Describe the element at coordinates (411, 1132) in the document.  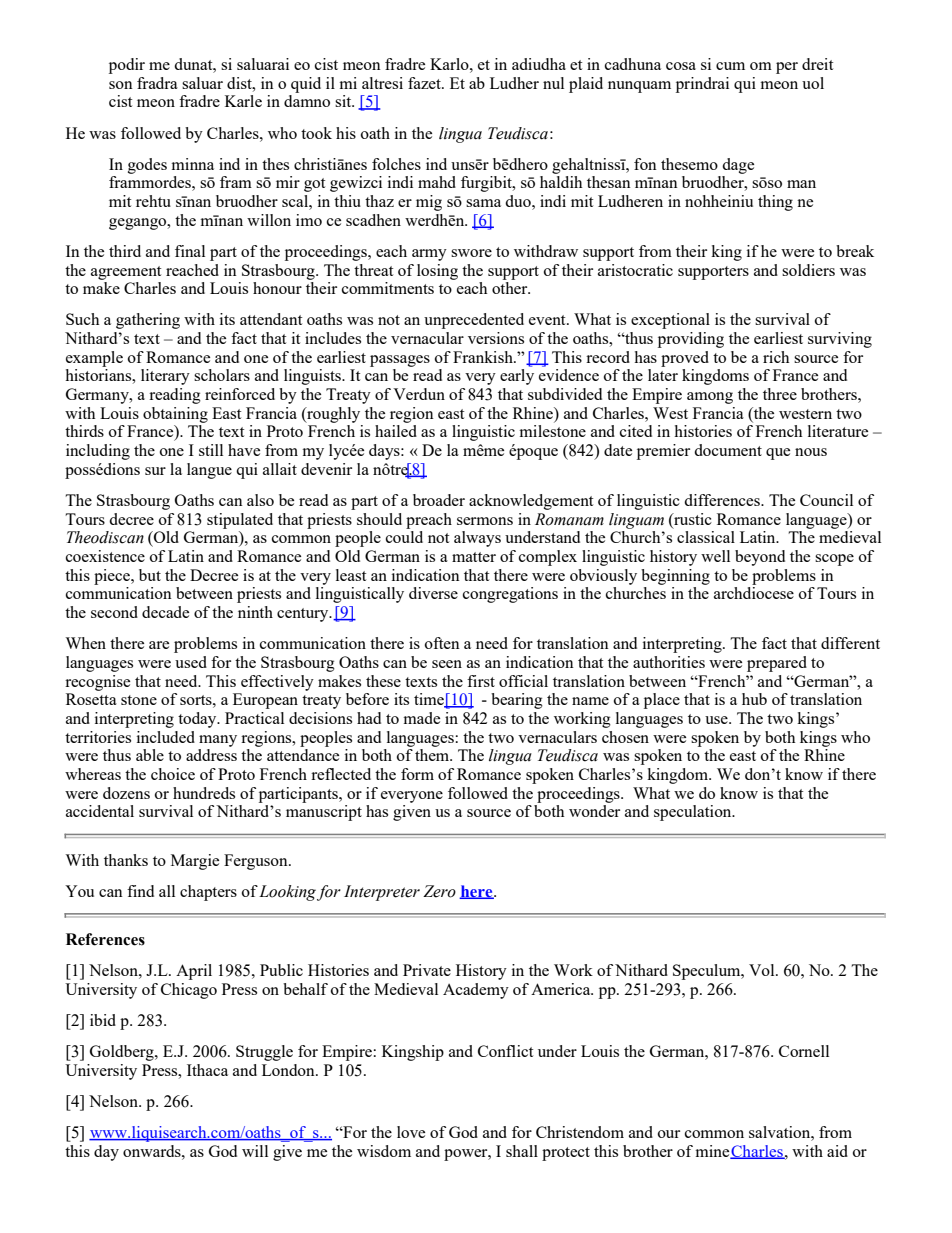
I see `love` at that location.
